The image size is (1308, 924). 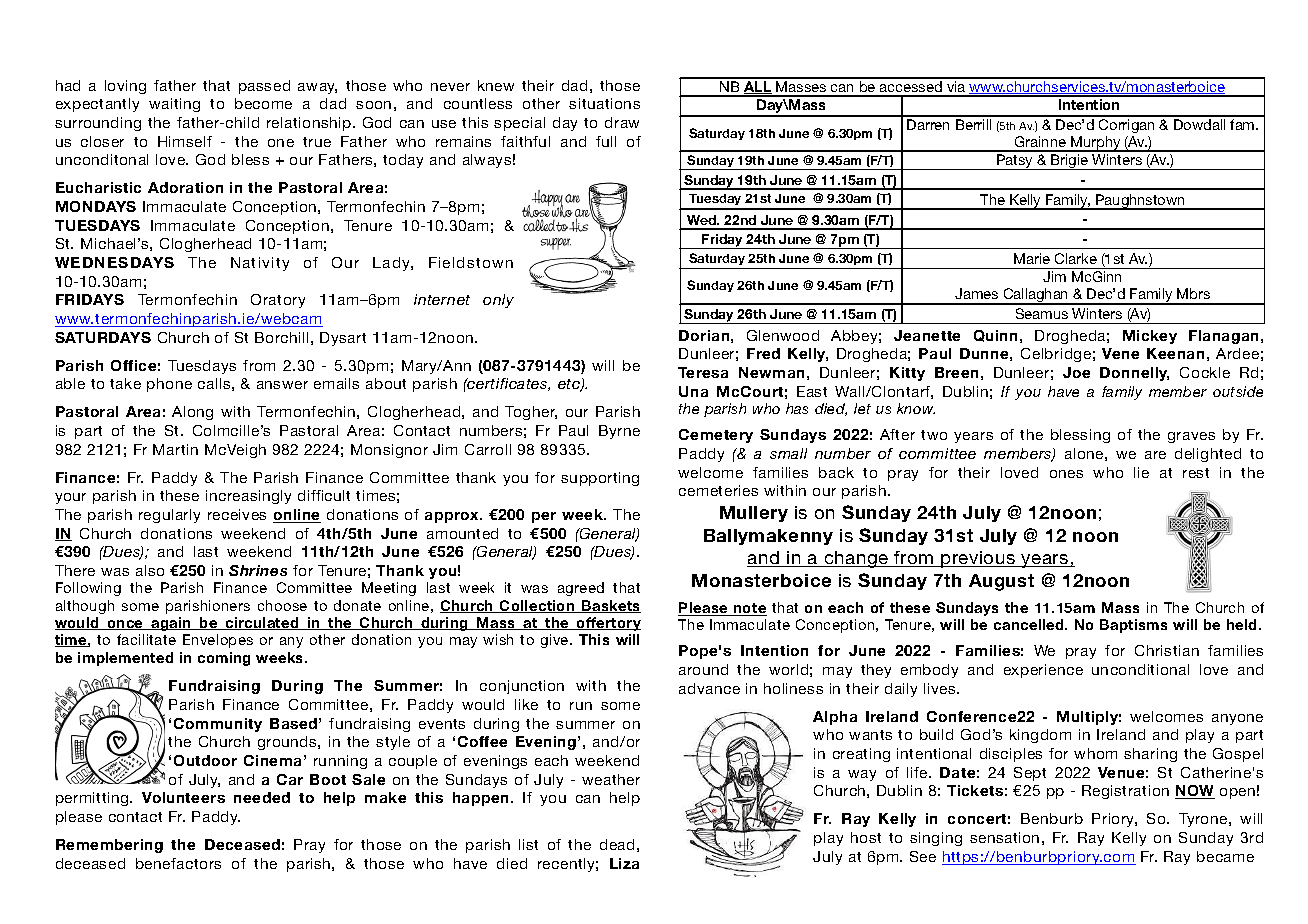 What do you see at coordinates (617, 844) in the page?
I see `dead` at bounding box center [617, 844].
